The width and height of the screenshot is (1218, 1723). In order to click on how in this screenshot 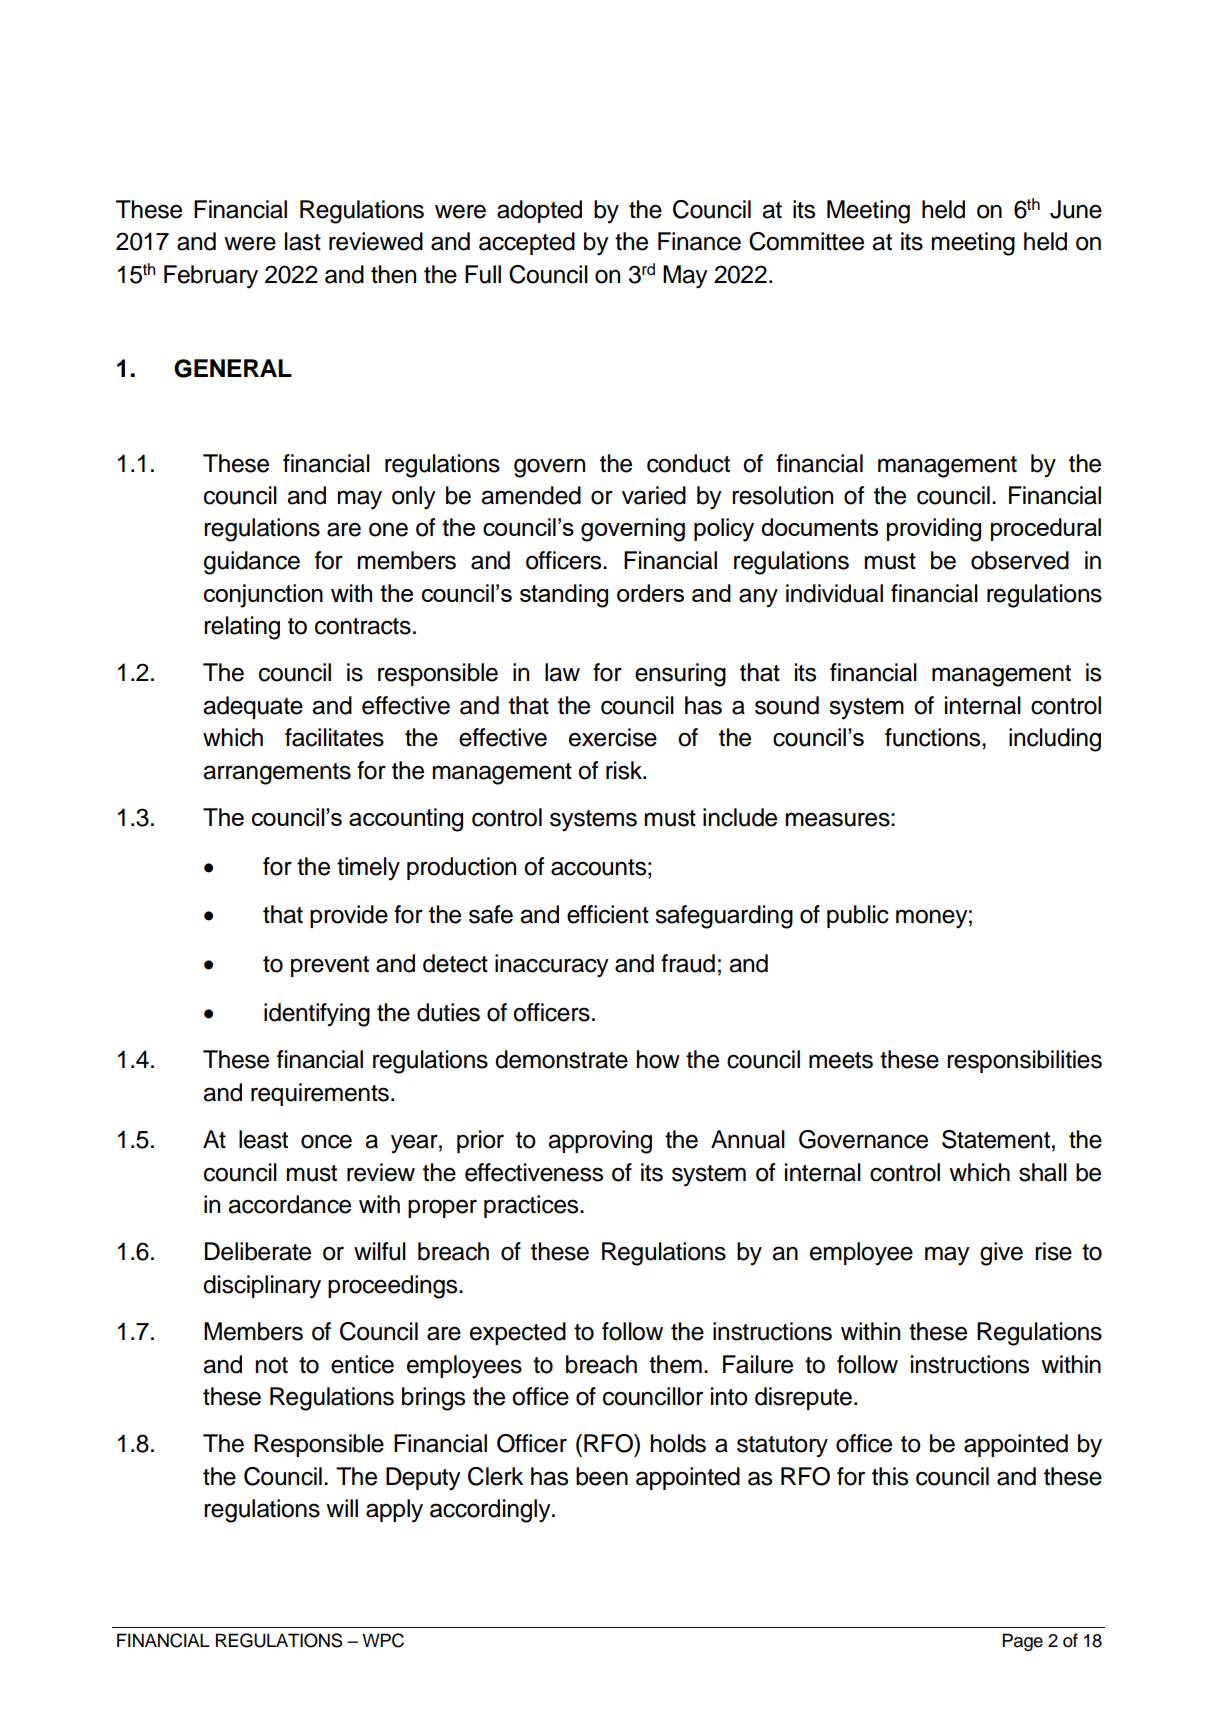, I will do `click(658, 1059)`.
